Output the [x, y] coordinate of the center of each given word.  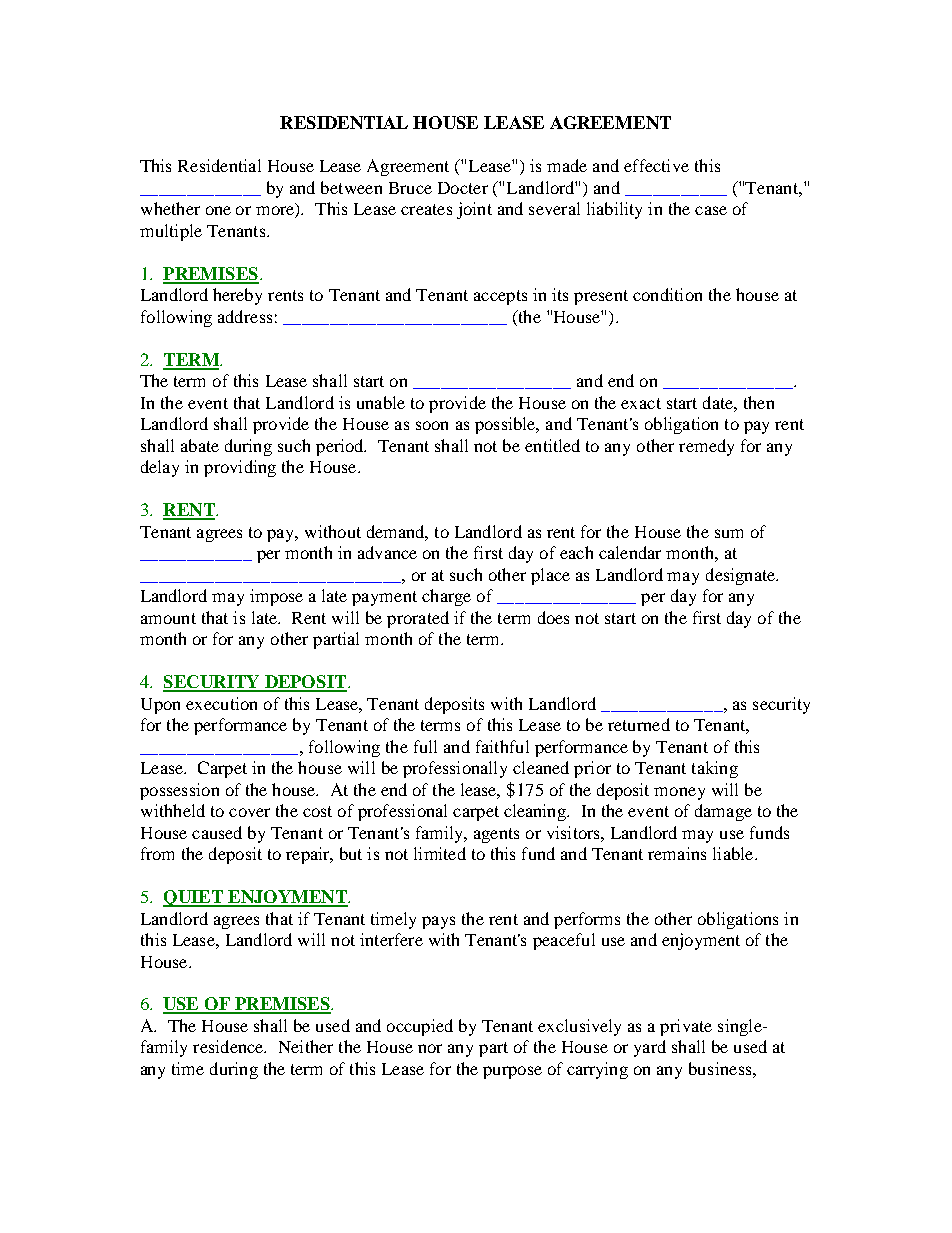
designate [742, 576]
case [711, 210]
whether [170, 208]
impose [276, 597]
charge [446, 597]
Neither [306, 1046]
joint [474, 210]
